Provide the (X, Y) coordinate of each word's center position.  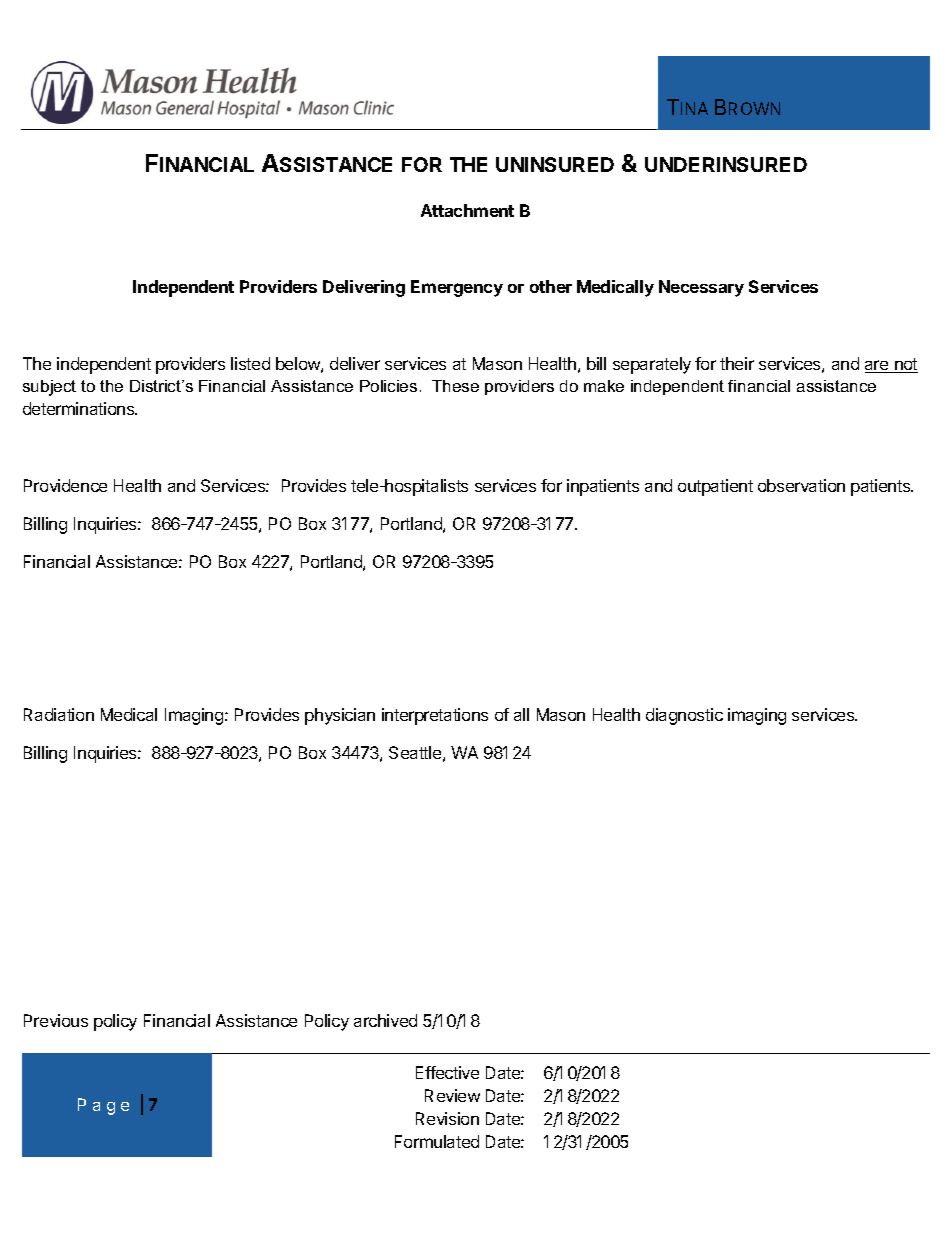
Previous (56, 1020)
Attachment (467, 210)
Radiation (59, 714)
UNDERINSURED (726, 164)
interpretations (435, 716)
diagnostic (684, 716)
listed (250, 363)
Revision (447, 1118)
